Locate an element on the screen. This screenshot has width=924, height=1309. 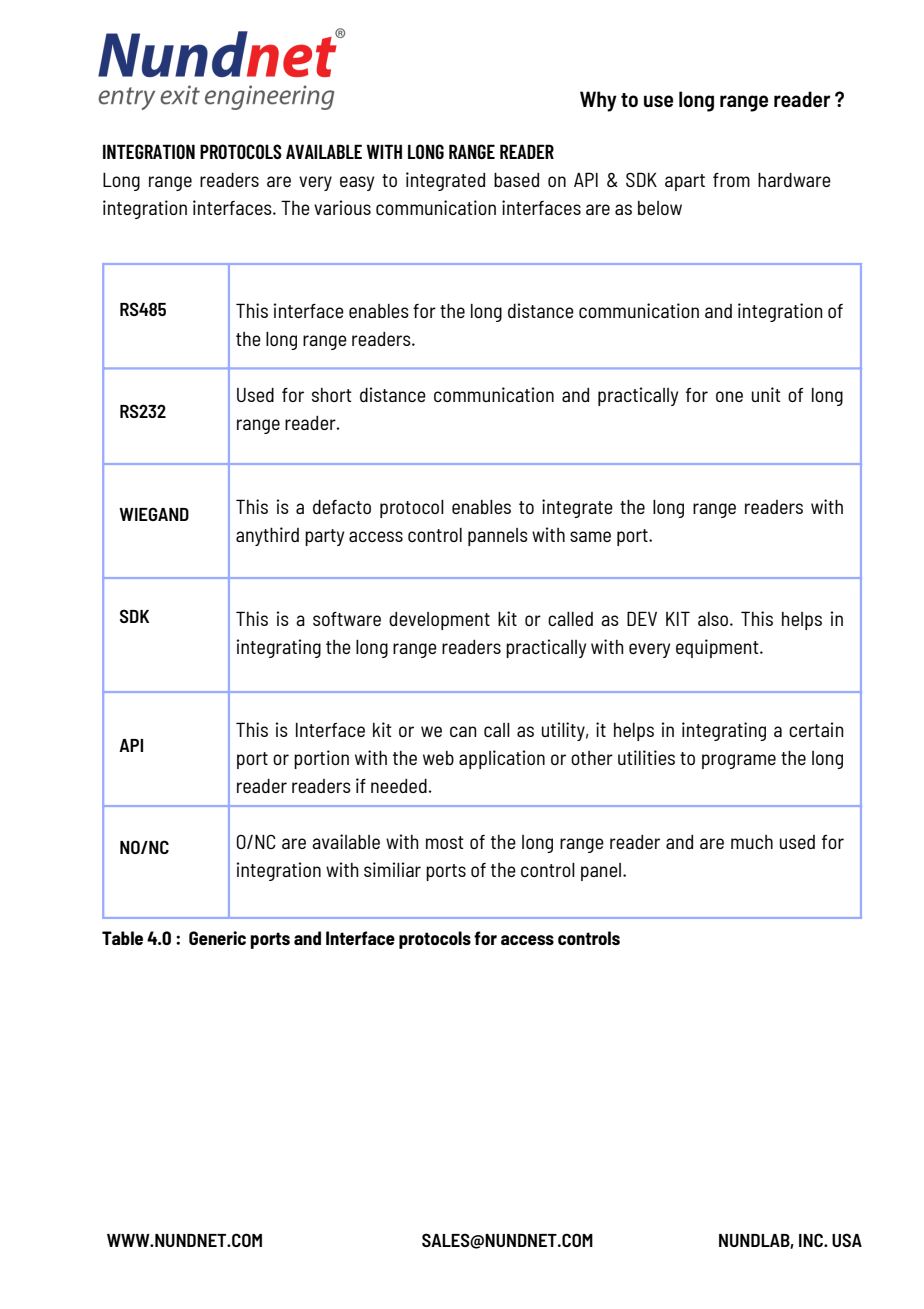
Generic is located at coordinates (217, 938).
